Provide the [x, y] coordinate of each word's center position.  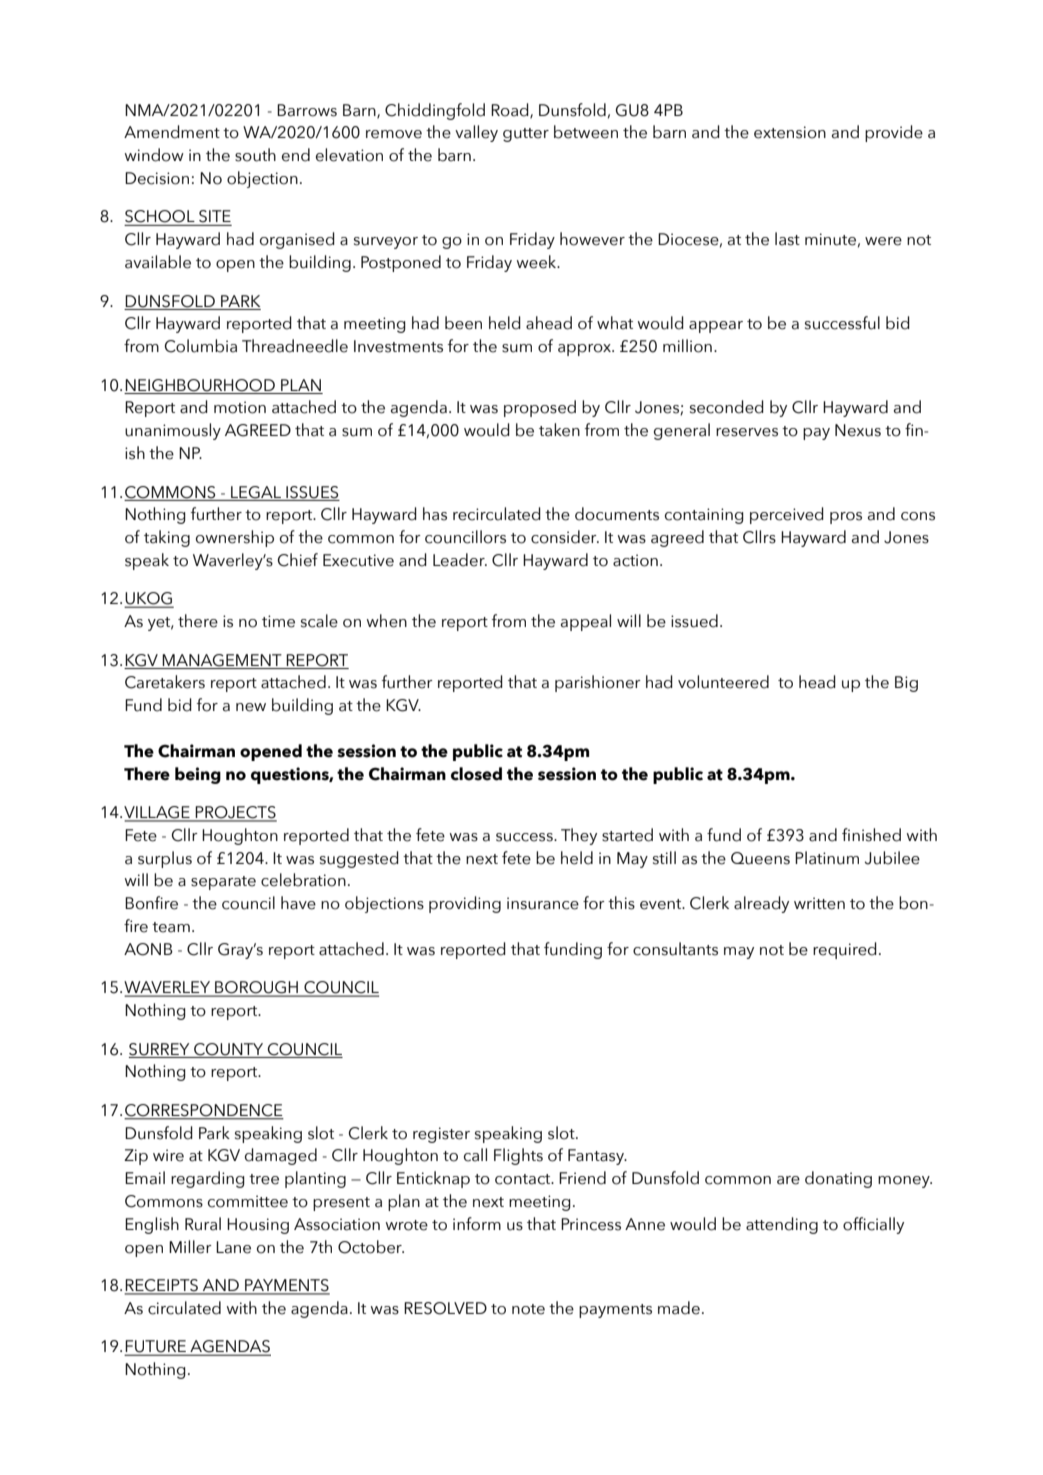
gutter [526, 135]
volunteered [723, 682]
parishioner [598, 683]
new [251, 707]
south [255, 155]
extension [790, 132]
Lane [233, 1247]
